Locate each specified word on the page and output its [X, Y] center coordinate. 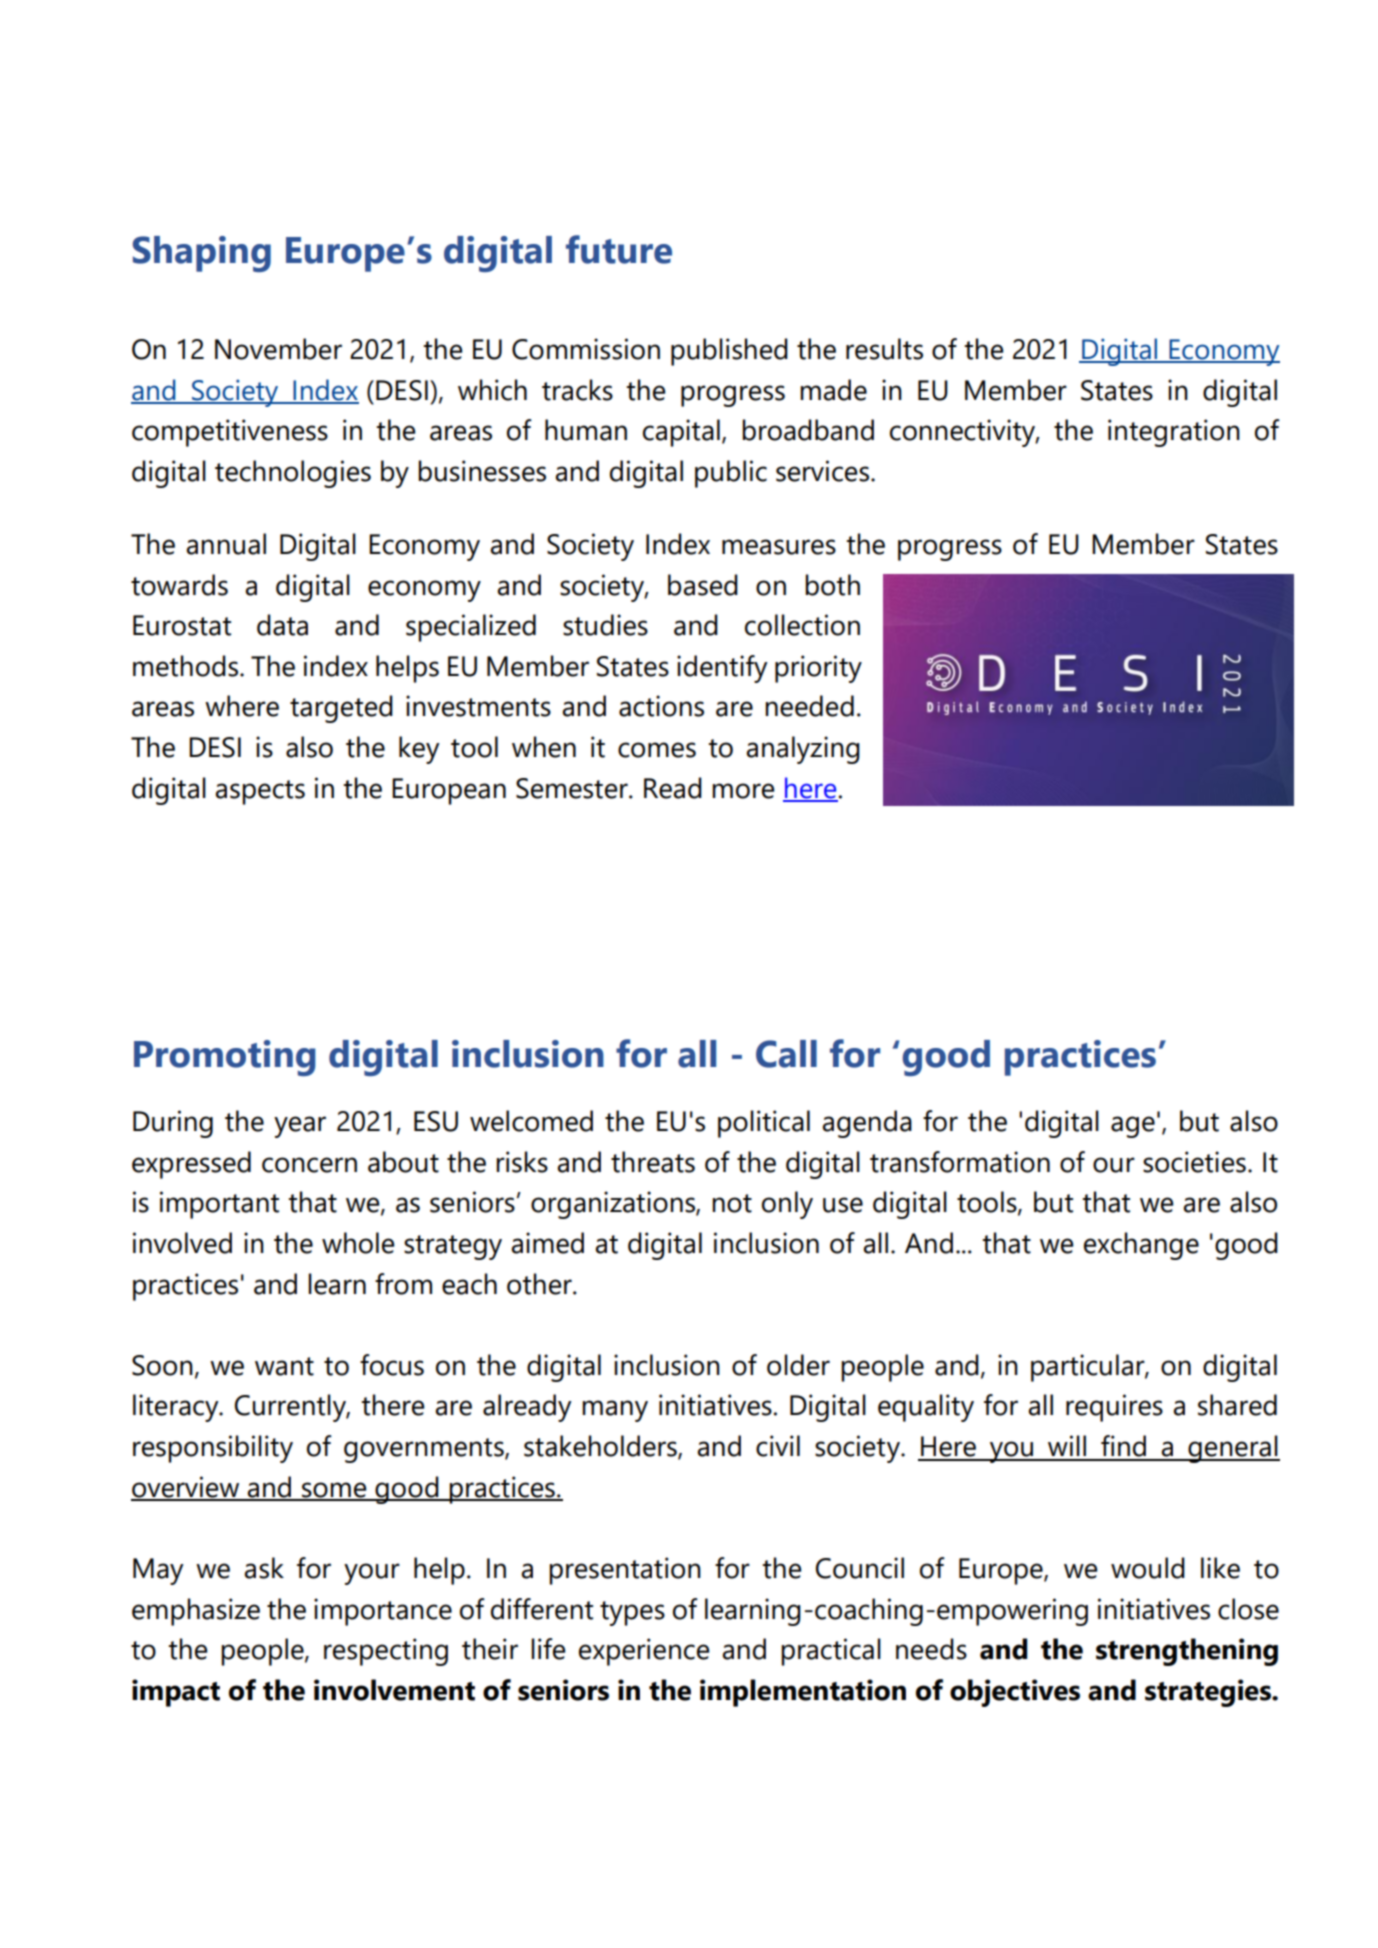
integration [1174, 433]
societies [1194, 1162]
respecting [386, 1652]
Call [786, 1054]
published [729, 352]
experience [644, 1652]
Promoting [225, 1058]
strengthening [1187, 1652]
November [278, 349]
